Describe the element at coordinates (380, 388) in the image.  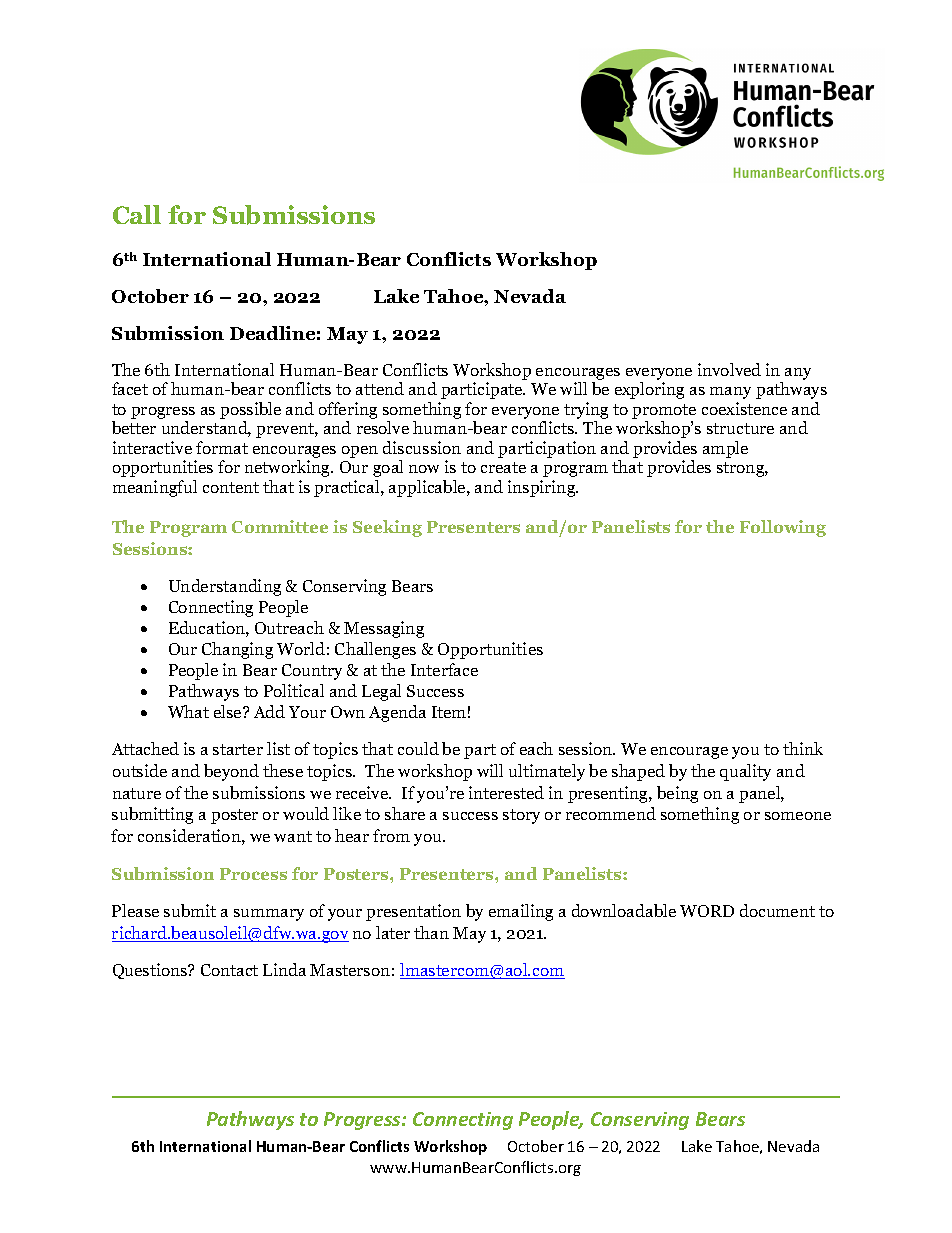
I see `attend` at that location.
